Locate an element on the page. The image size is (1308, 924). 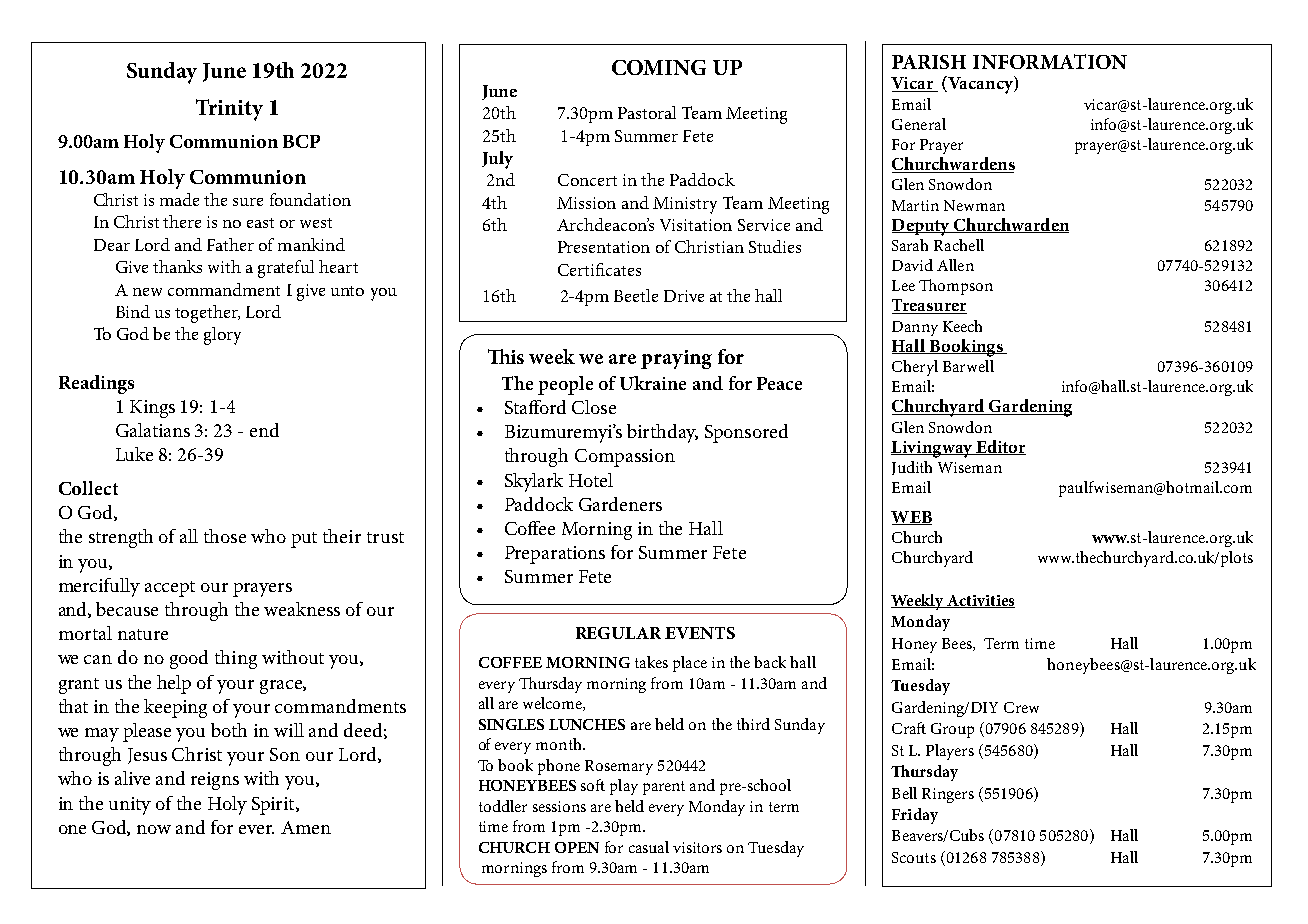
Trinity is located at coordinates (229, 110).
